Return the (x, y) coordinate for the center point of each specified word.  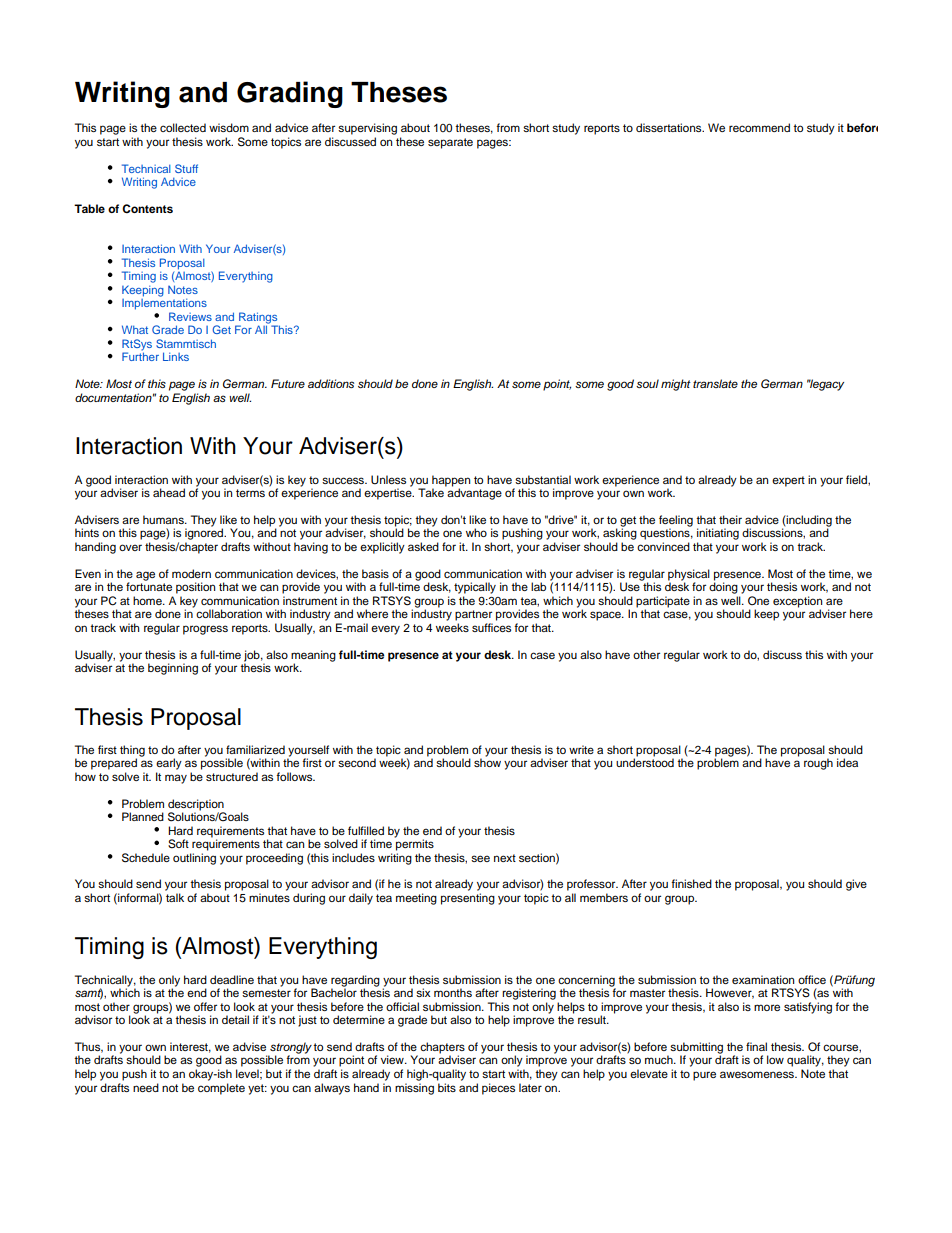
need (146, 1087)
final (756, 1046)
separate (450, 143)
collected (183, 127)
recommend (759, 127)
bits (447, 1087)
